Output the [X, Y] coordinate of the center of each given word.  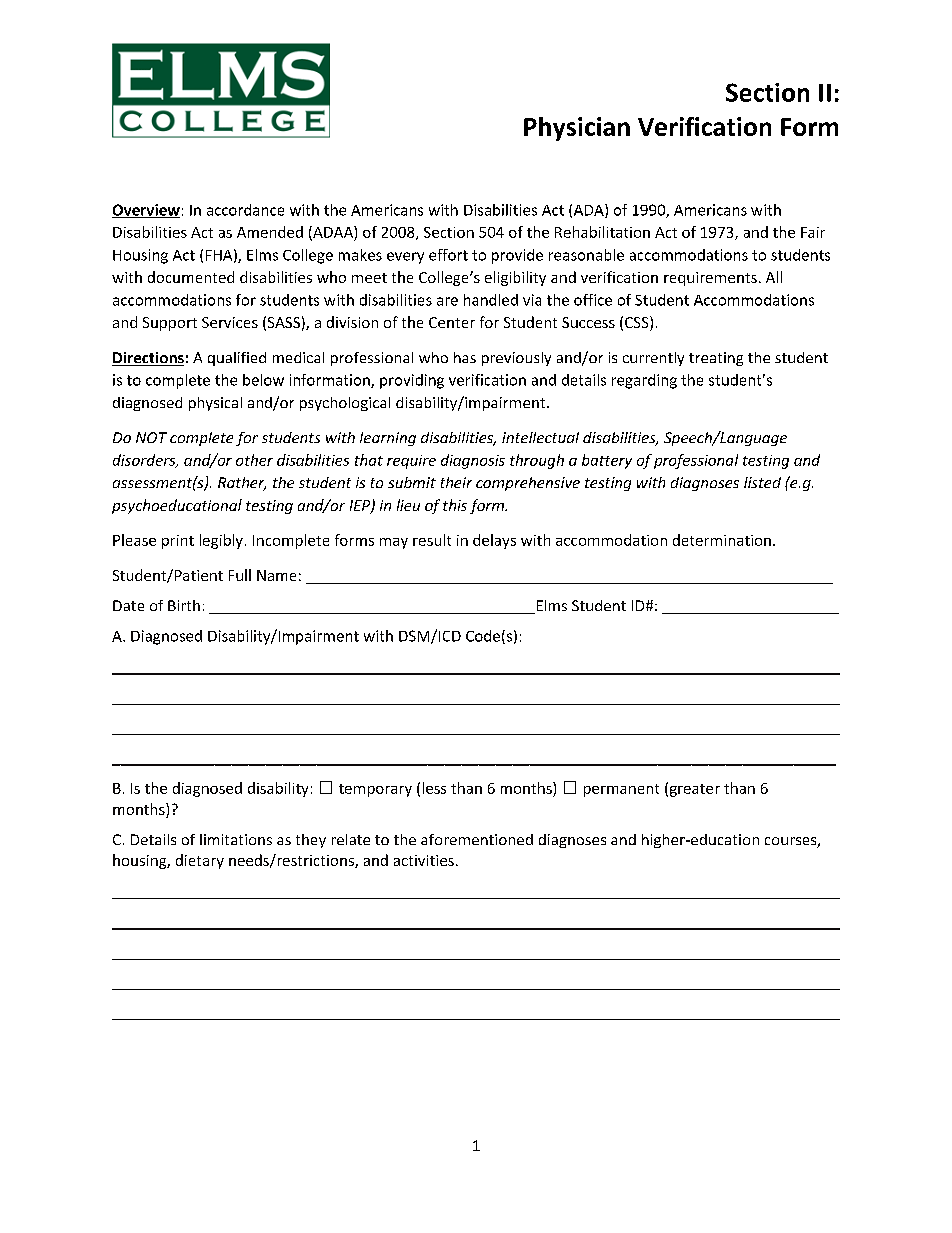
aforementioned [477, 839]
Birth [184, 605]
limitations [236, 839]
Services [230, 322]
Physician [577, 129]
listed [762, 482]
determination [722, 540]
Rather [242, 484]
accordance [245, 210]
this [455, 505]
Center [452, 322]
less [434, 788]
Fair [813, 232]
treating [716, 359]
